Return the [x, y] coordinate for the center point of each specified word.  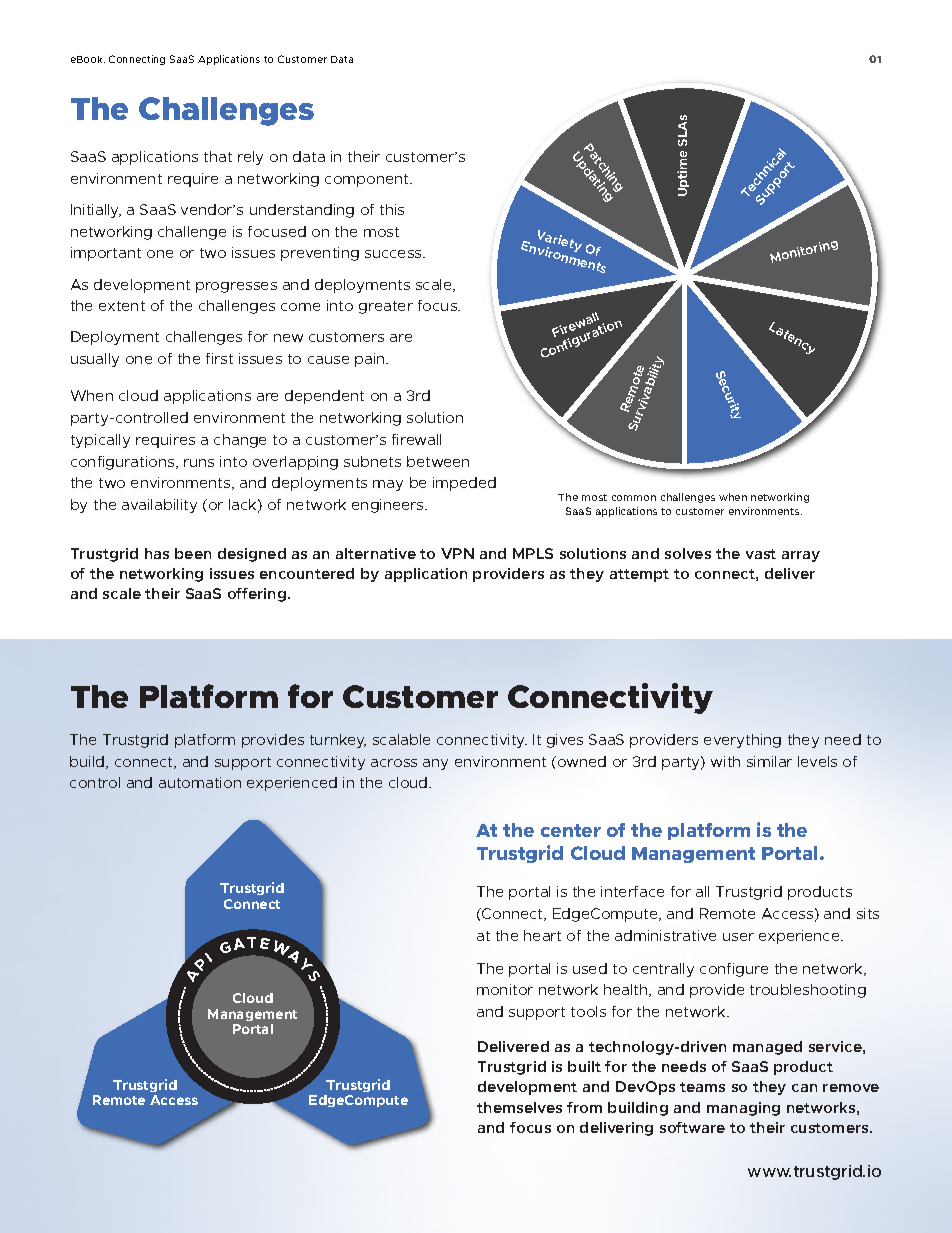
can [804, 1088]
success [394, 254]
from [584, 1107]
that [218, 156]
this [392, 209]
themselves [519, 1107]
